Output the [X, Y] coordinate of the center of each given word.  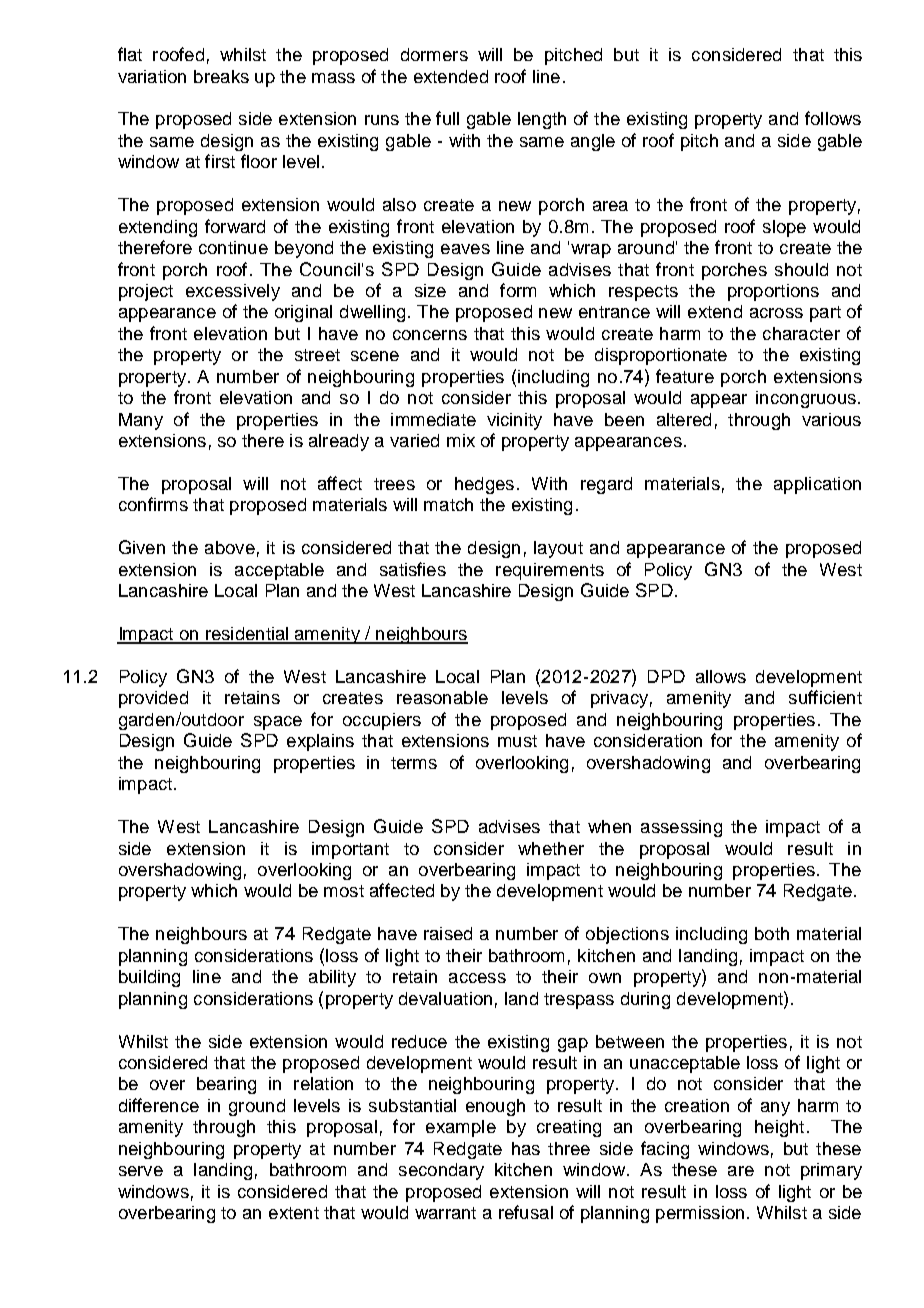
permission [700, 1214]
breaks [221, 76]
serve [141, 1171]
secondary [441, 1171]
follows [833, 118]
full [447, 118]
